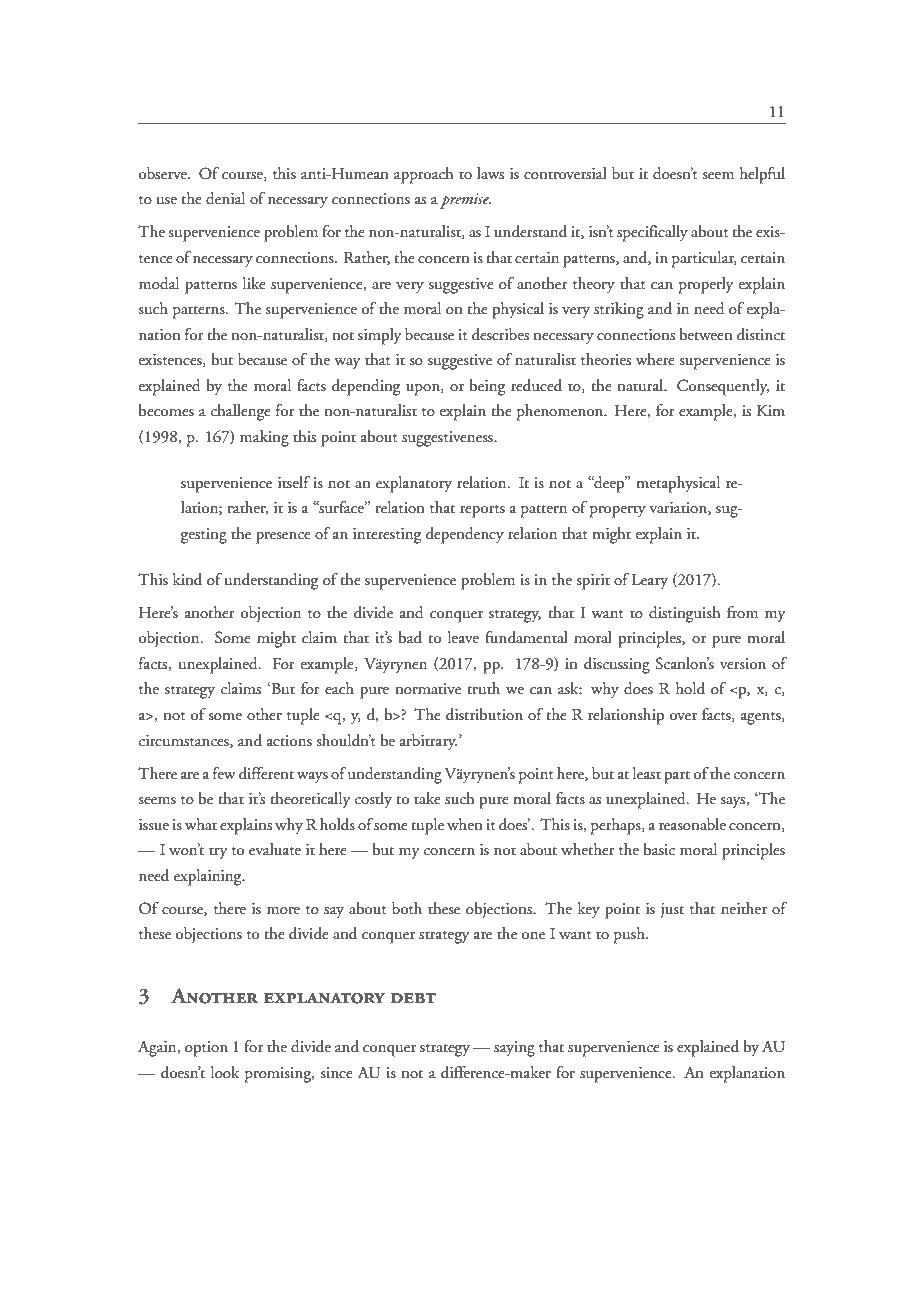 Image resolution: width=924 pixels, height=1308 pixels. What do you see at coordinates (514, 1049) in the page?
I see `saying` at bounding box center [514, 1049].
